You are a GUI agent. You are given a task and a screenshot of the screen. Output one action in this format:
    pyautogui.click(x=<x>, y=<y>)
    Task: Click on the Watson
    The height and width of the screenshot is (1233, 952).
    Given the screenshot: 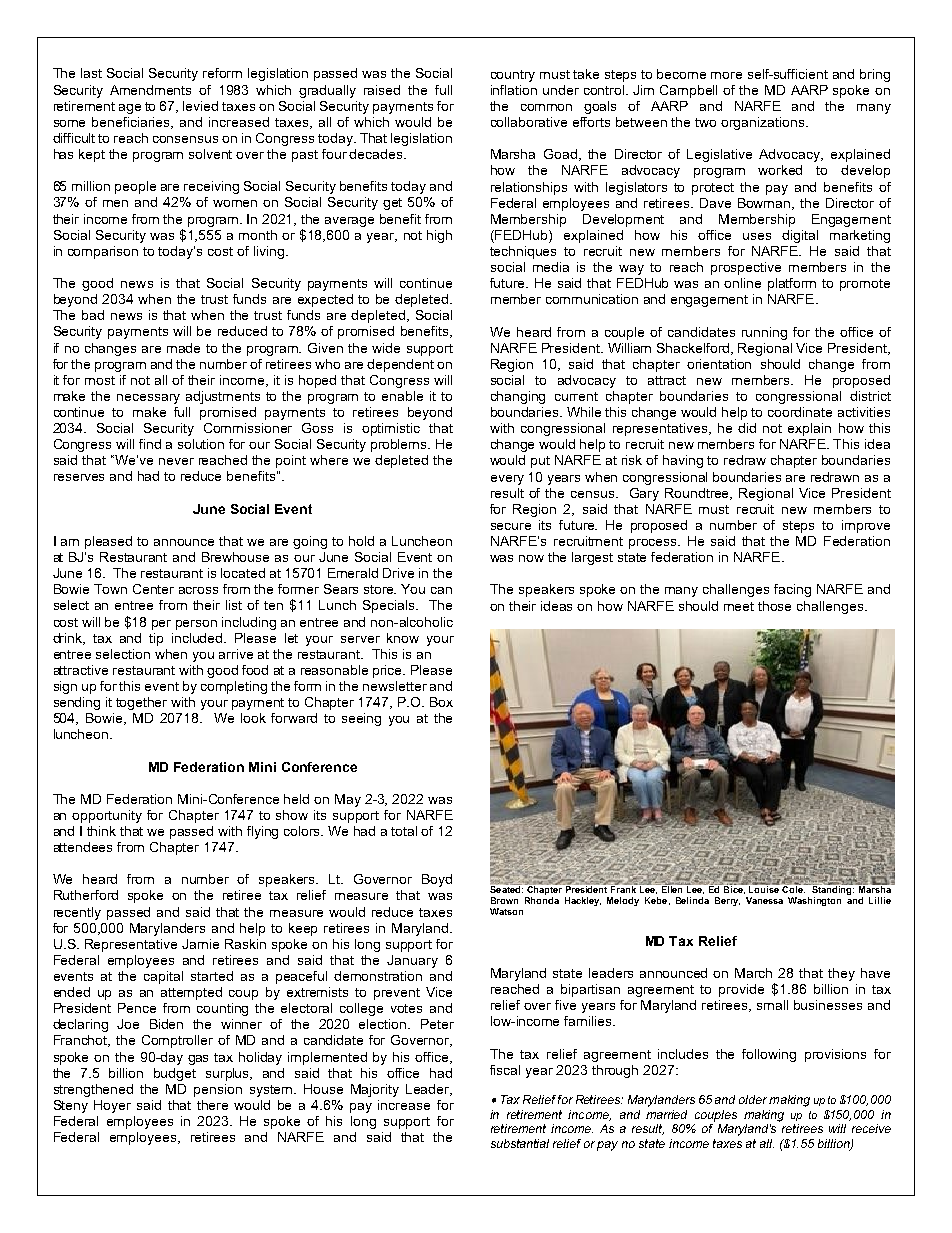 What is the action you would take?
    pyautogui.click(x=506, y=911)
